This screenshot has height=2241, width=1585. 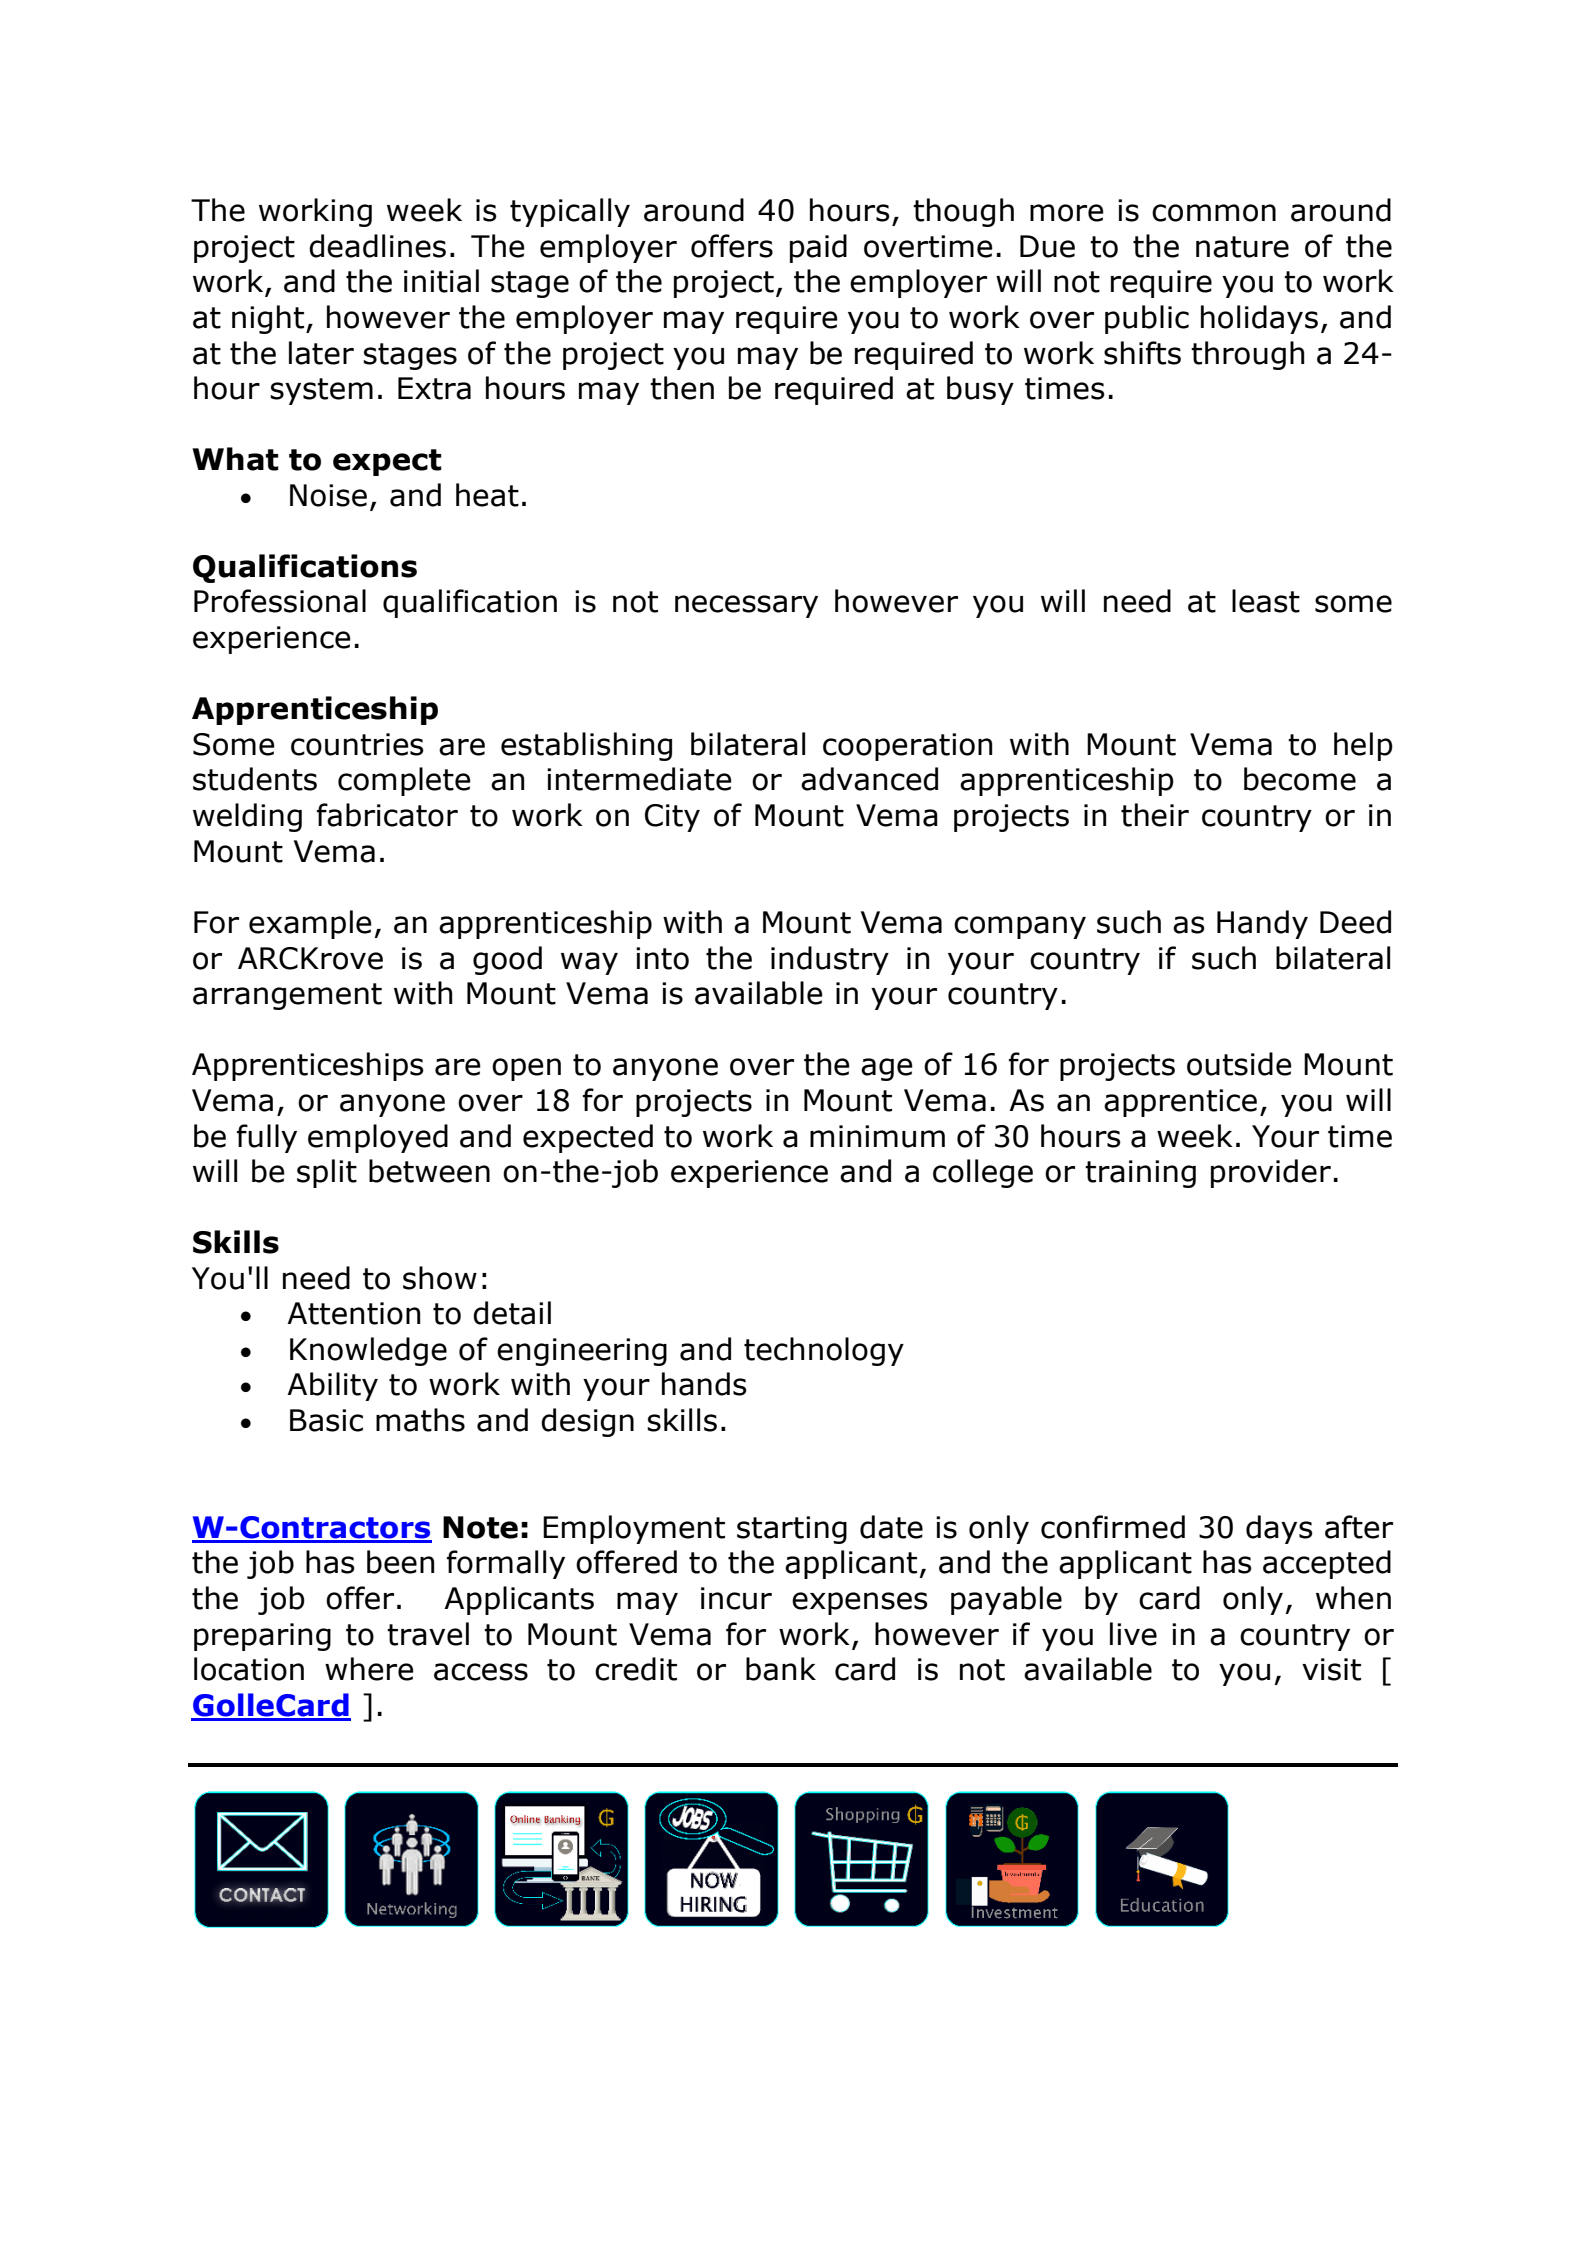 What do you see at coordinates (1262, 924) in the screenshot?
I see `Handy` at bounding box center [1262, 924].
